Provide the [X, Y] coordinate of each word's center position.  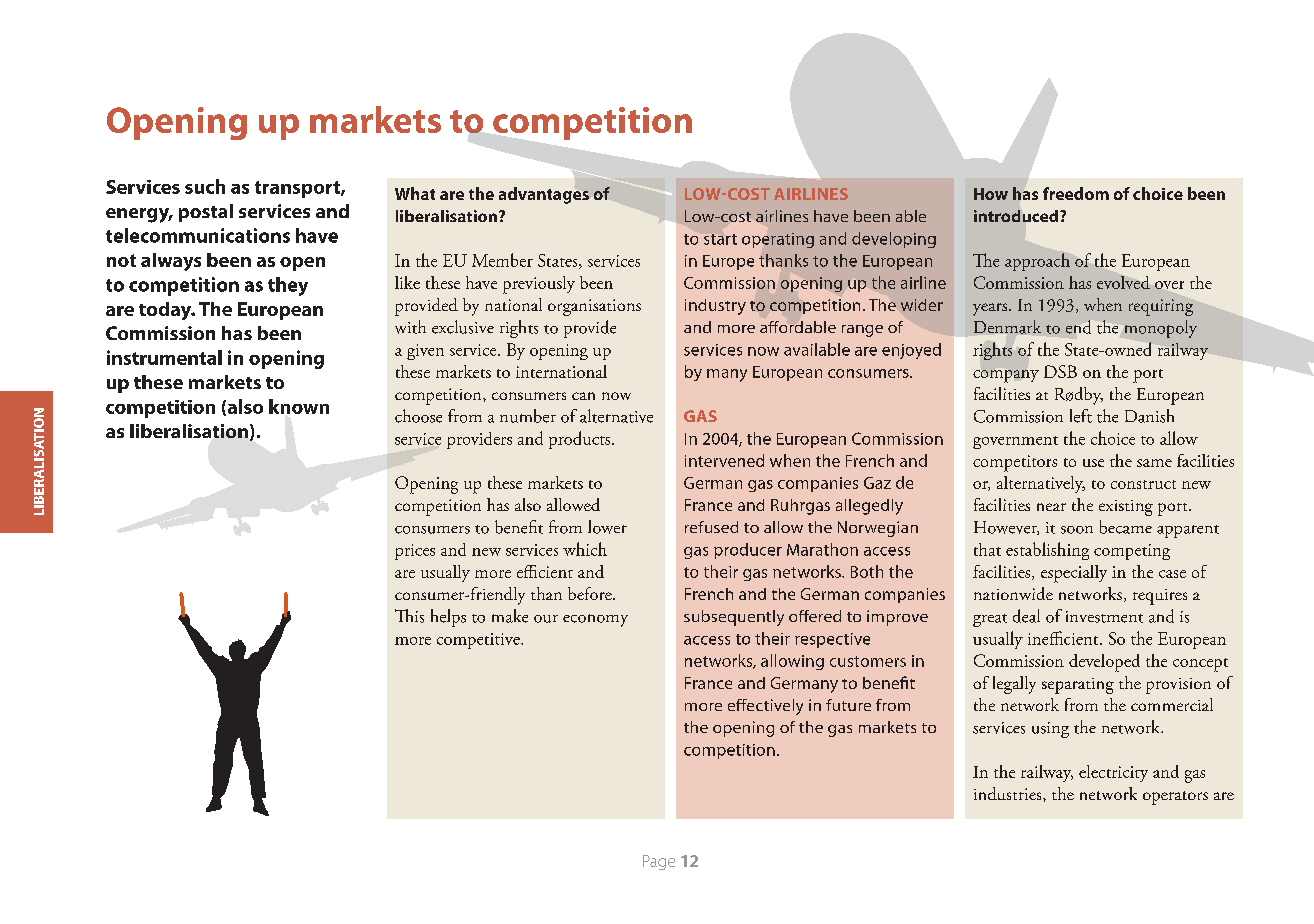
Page [659, 862]
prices [415, 552]
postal [206, 213]
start [720, 239]
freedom [1076, 193]
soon [1077, 530]
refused [711, 527]
